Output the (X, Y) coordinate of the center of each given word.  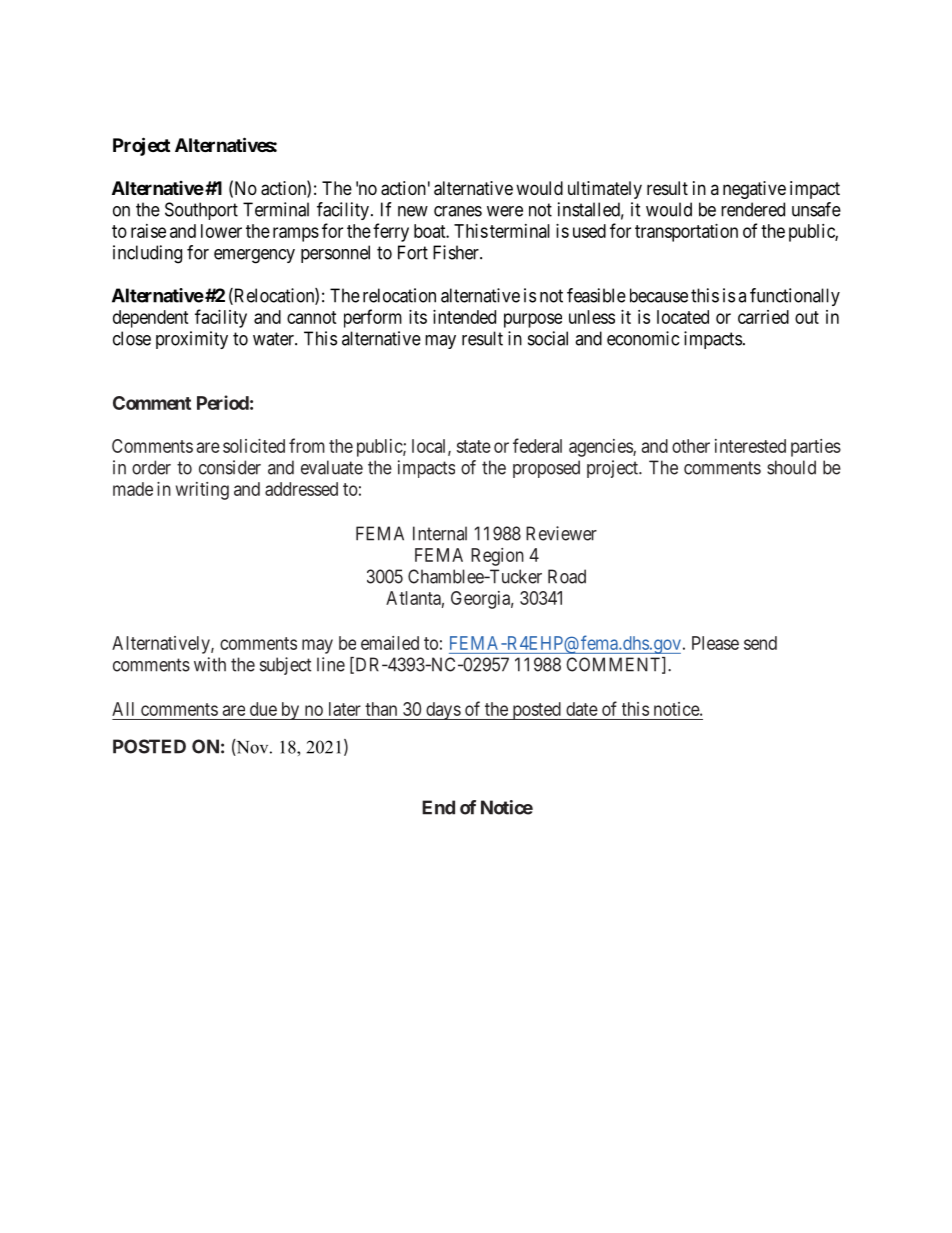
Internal (440, 533)
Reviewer (561, 533)
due (263, 709)
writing (202, 491)
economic (643, 338)
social (548, 338)
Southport (201, 211)
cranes (458, 211)
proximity (192, 340)
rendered (753, 209)
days (443, 711)
